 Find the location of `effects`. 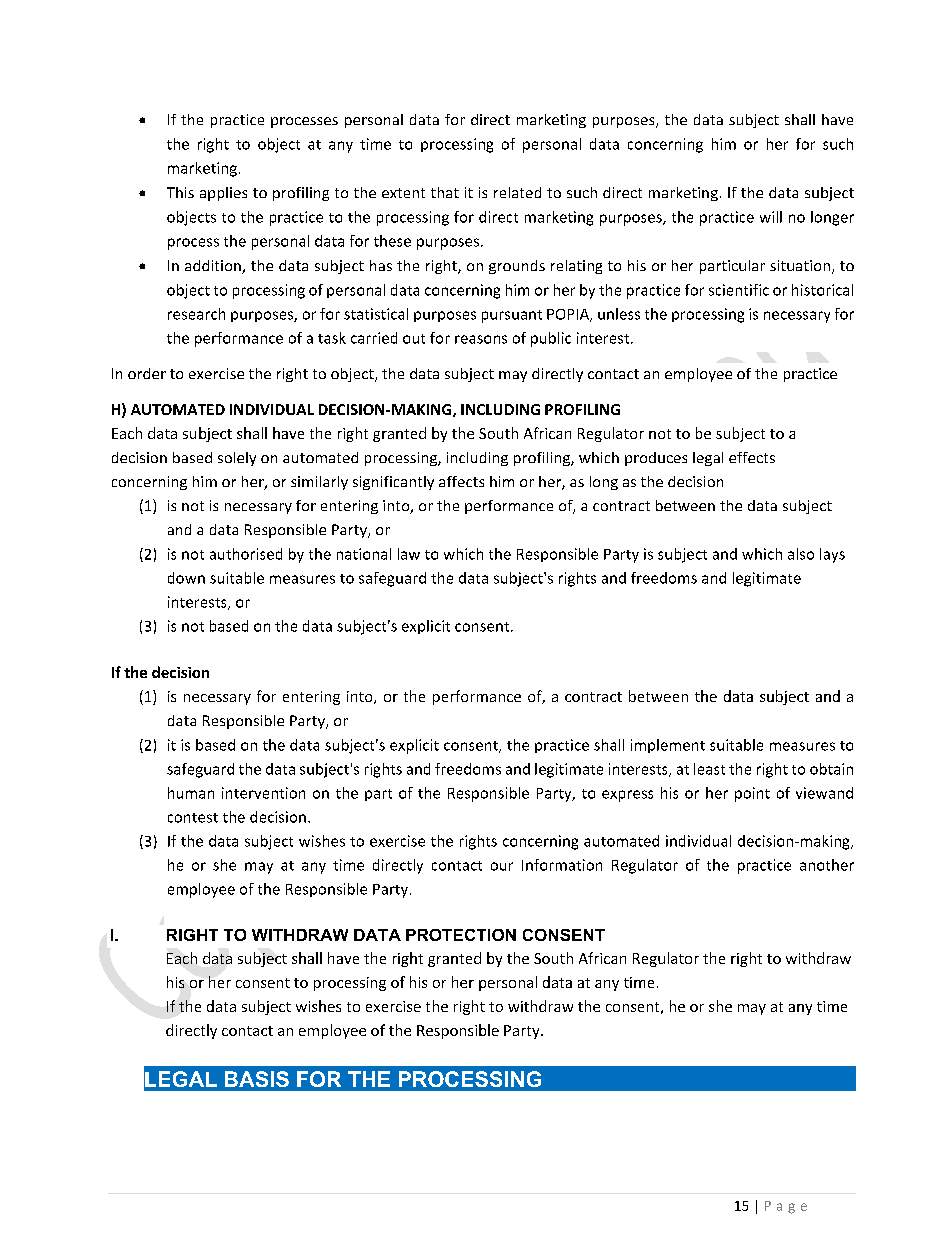

effects is located at coordinates (752, 457).
